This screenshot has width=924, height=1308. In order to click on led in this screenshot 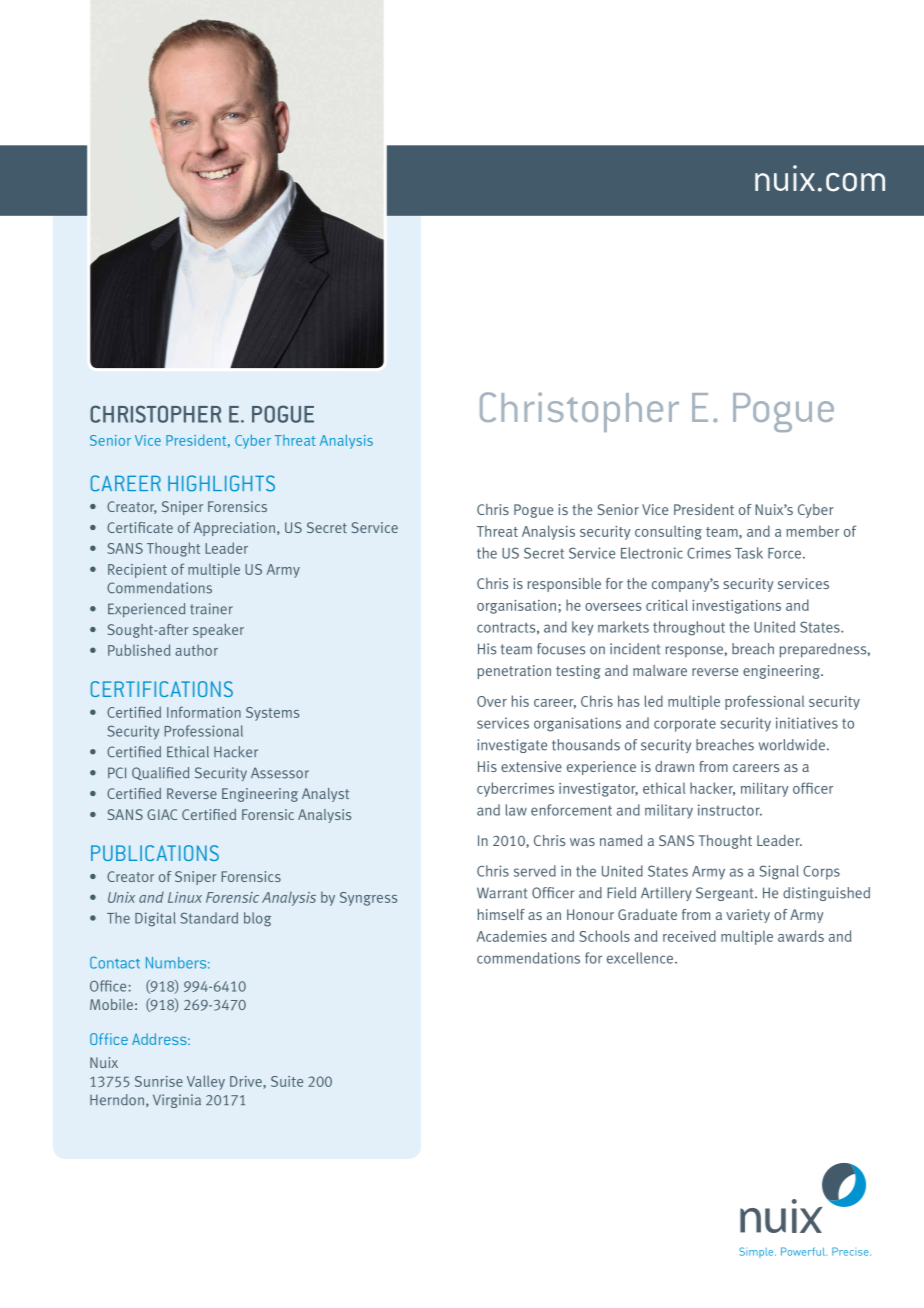, I will do `click(654, 701)`.
